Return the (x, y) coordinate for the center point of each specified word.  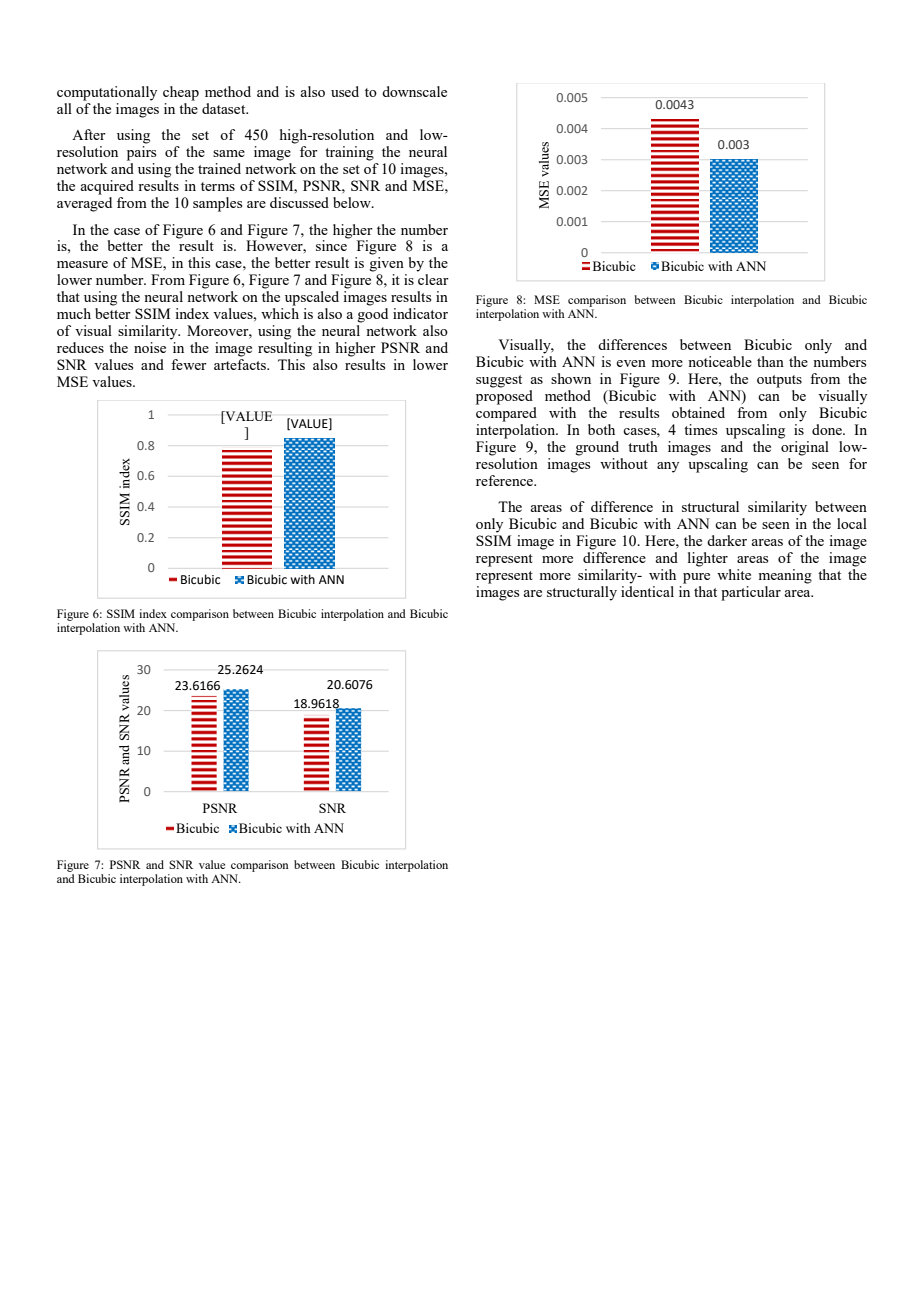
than (770, 361)
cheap (181, 93)
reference (505, 480)
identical (647, 591)
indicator (420, 313)
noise (150, 347)
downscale (414, 91)
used (345, 91)
